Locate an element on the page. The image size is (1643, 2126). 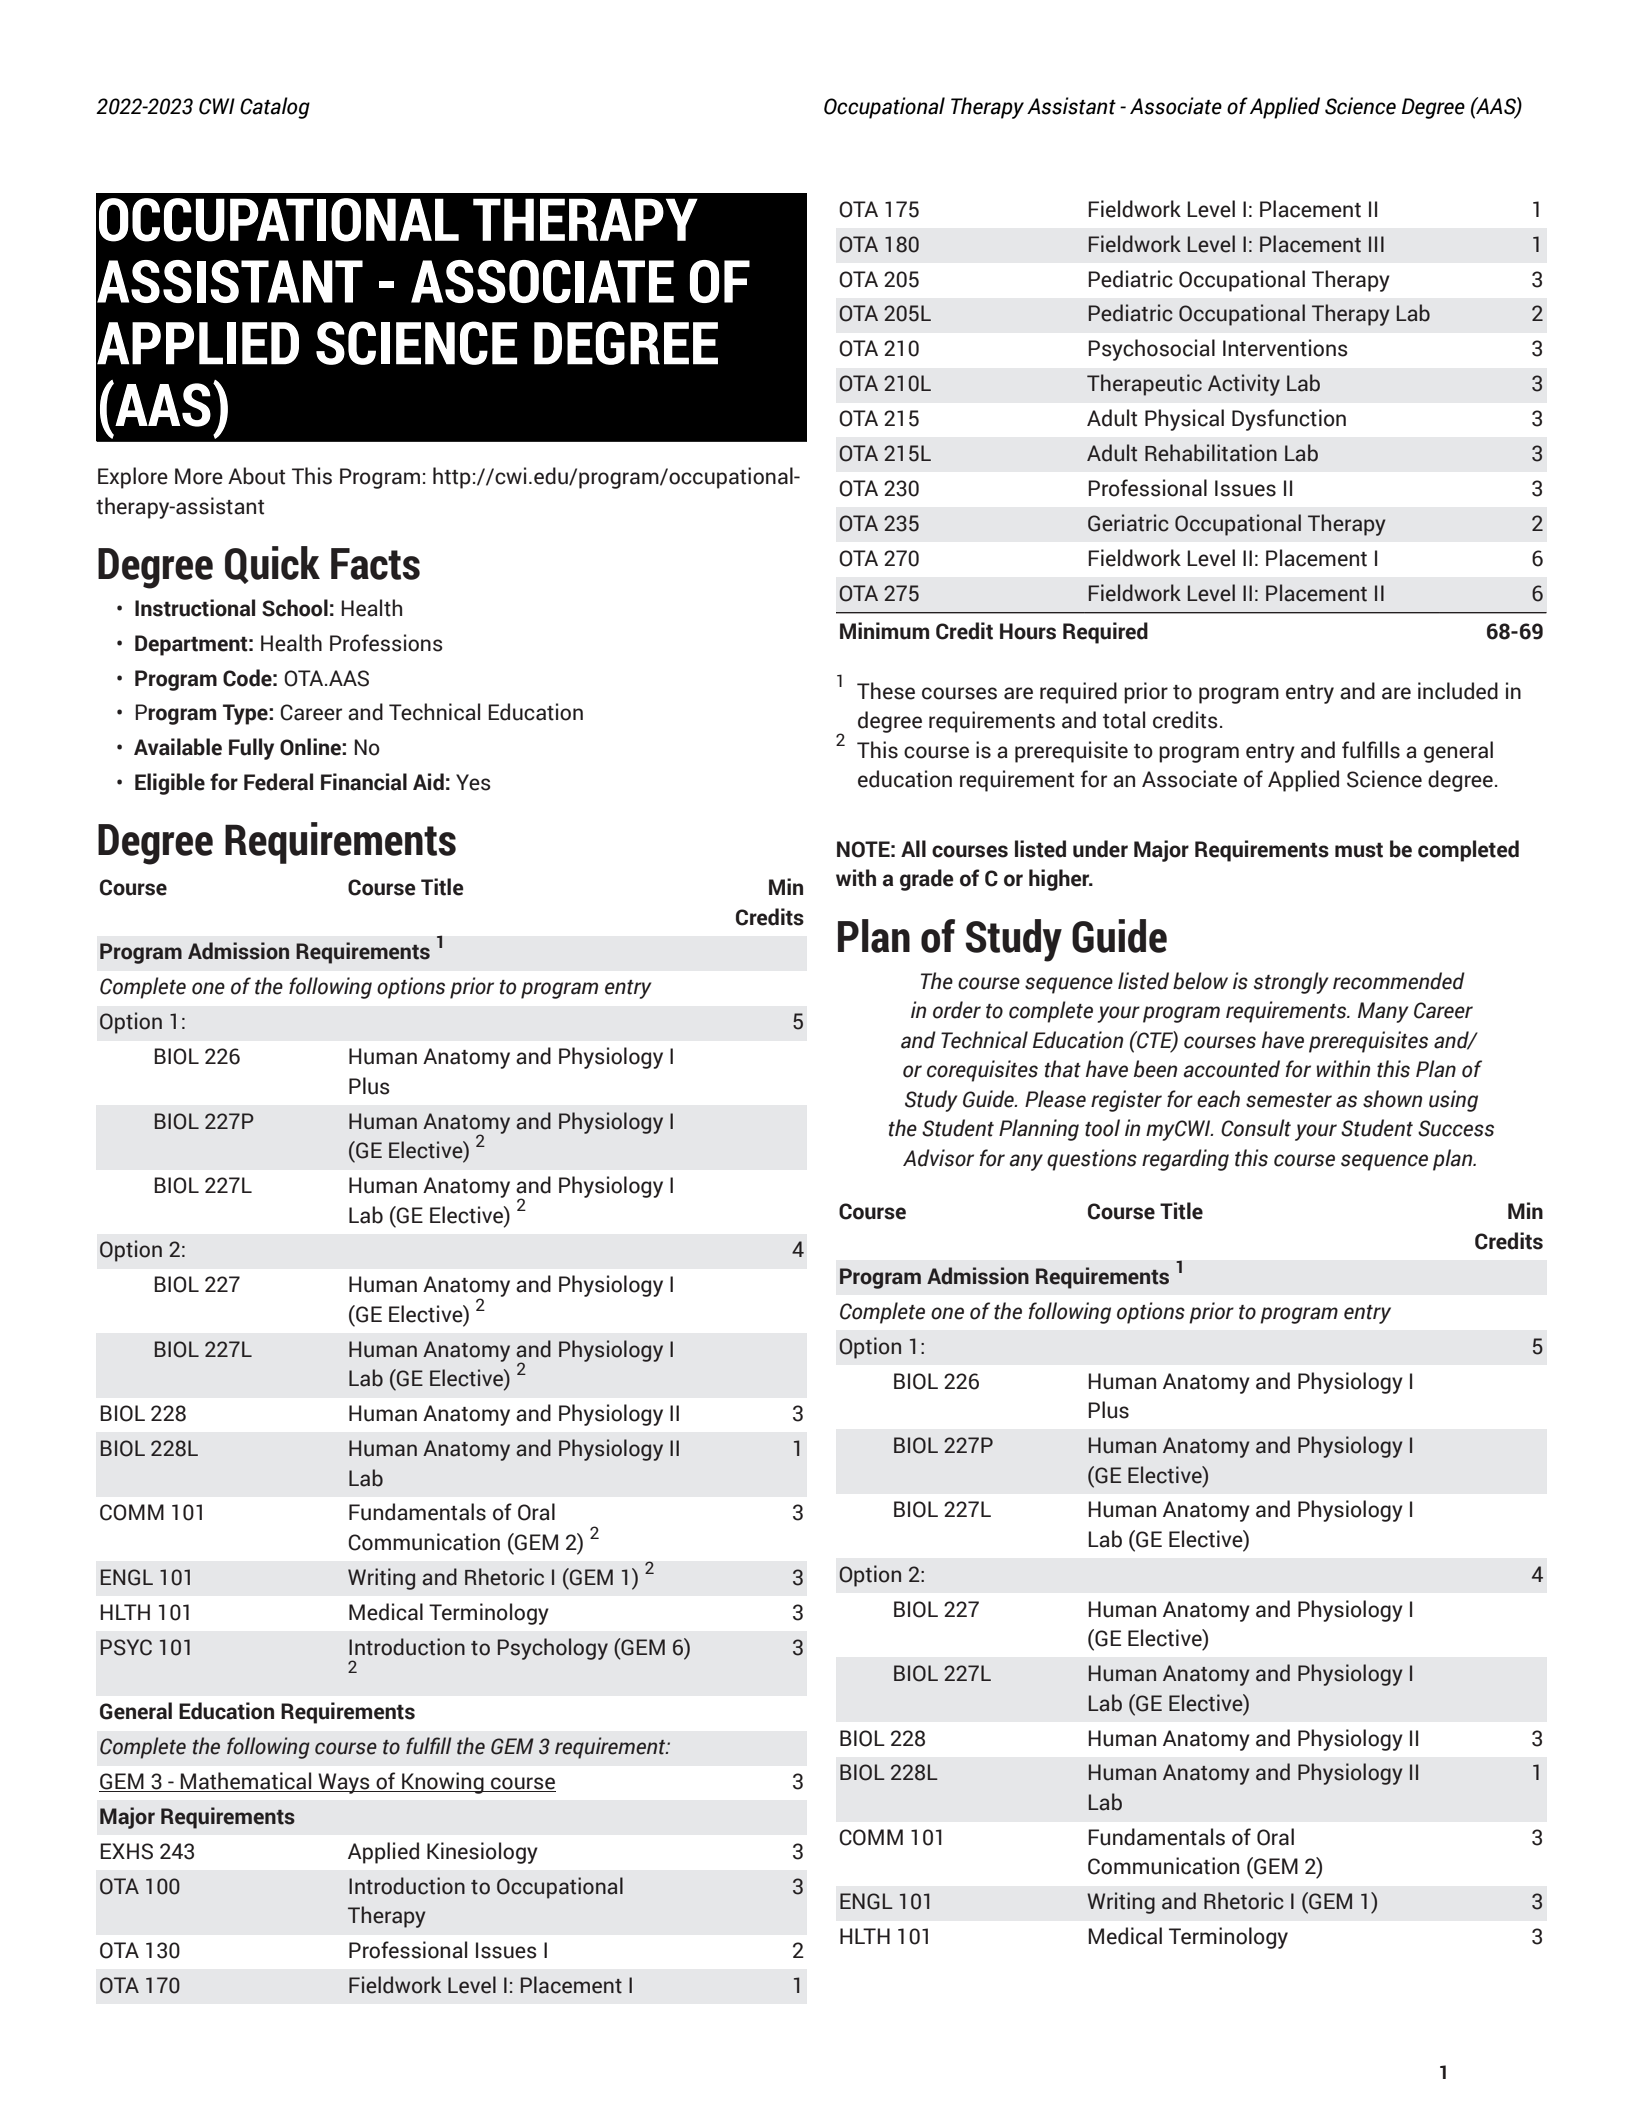
Catalog is located at coordinates (275, 108).
